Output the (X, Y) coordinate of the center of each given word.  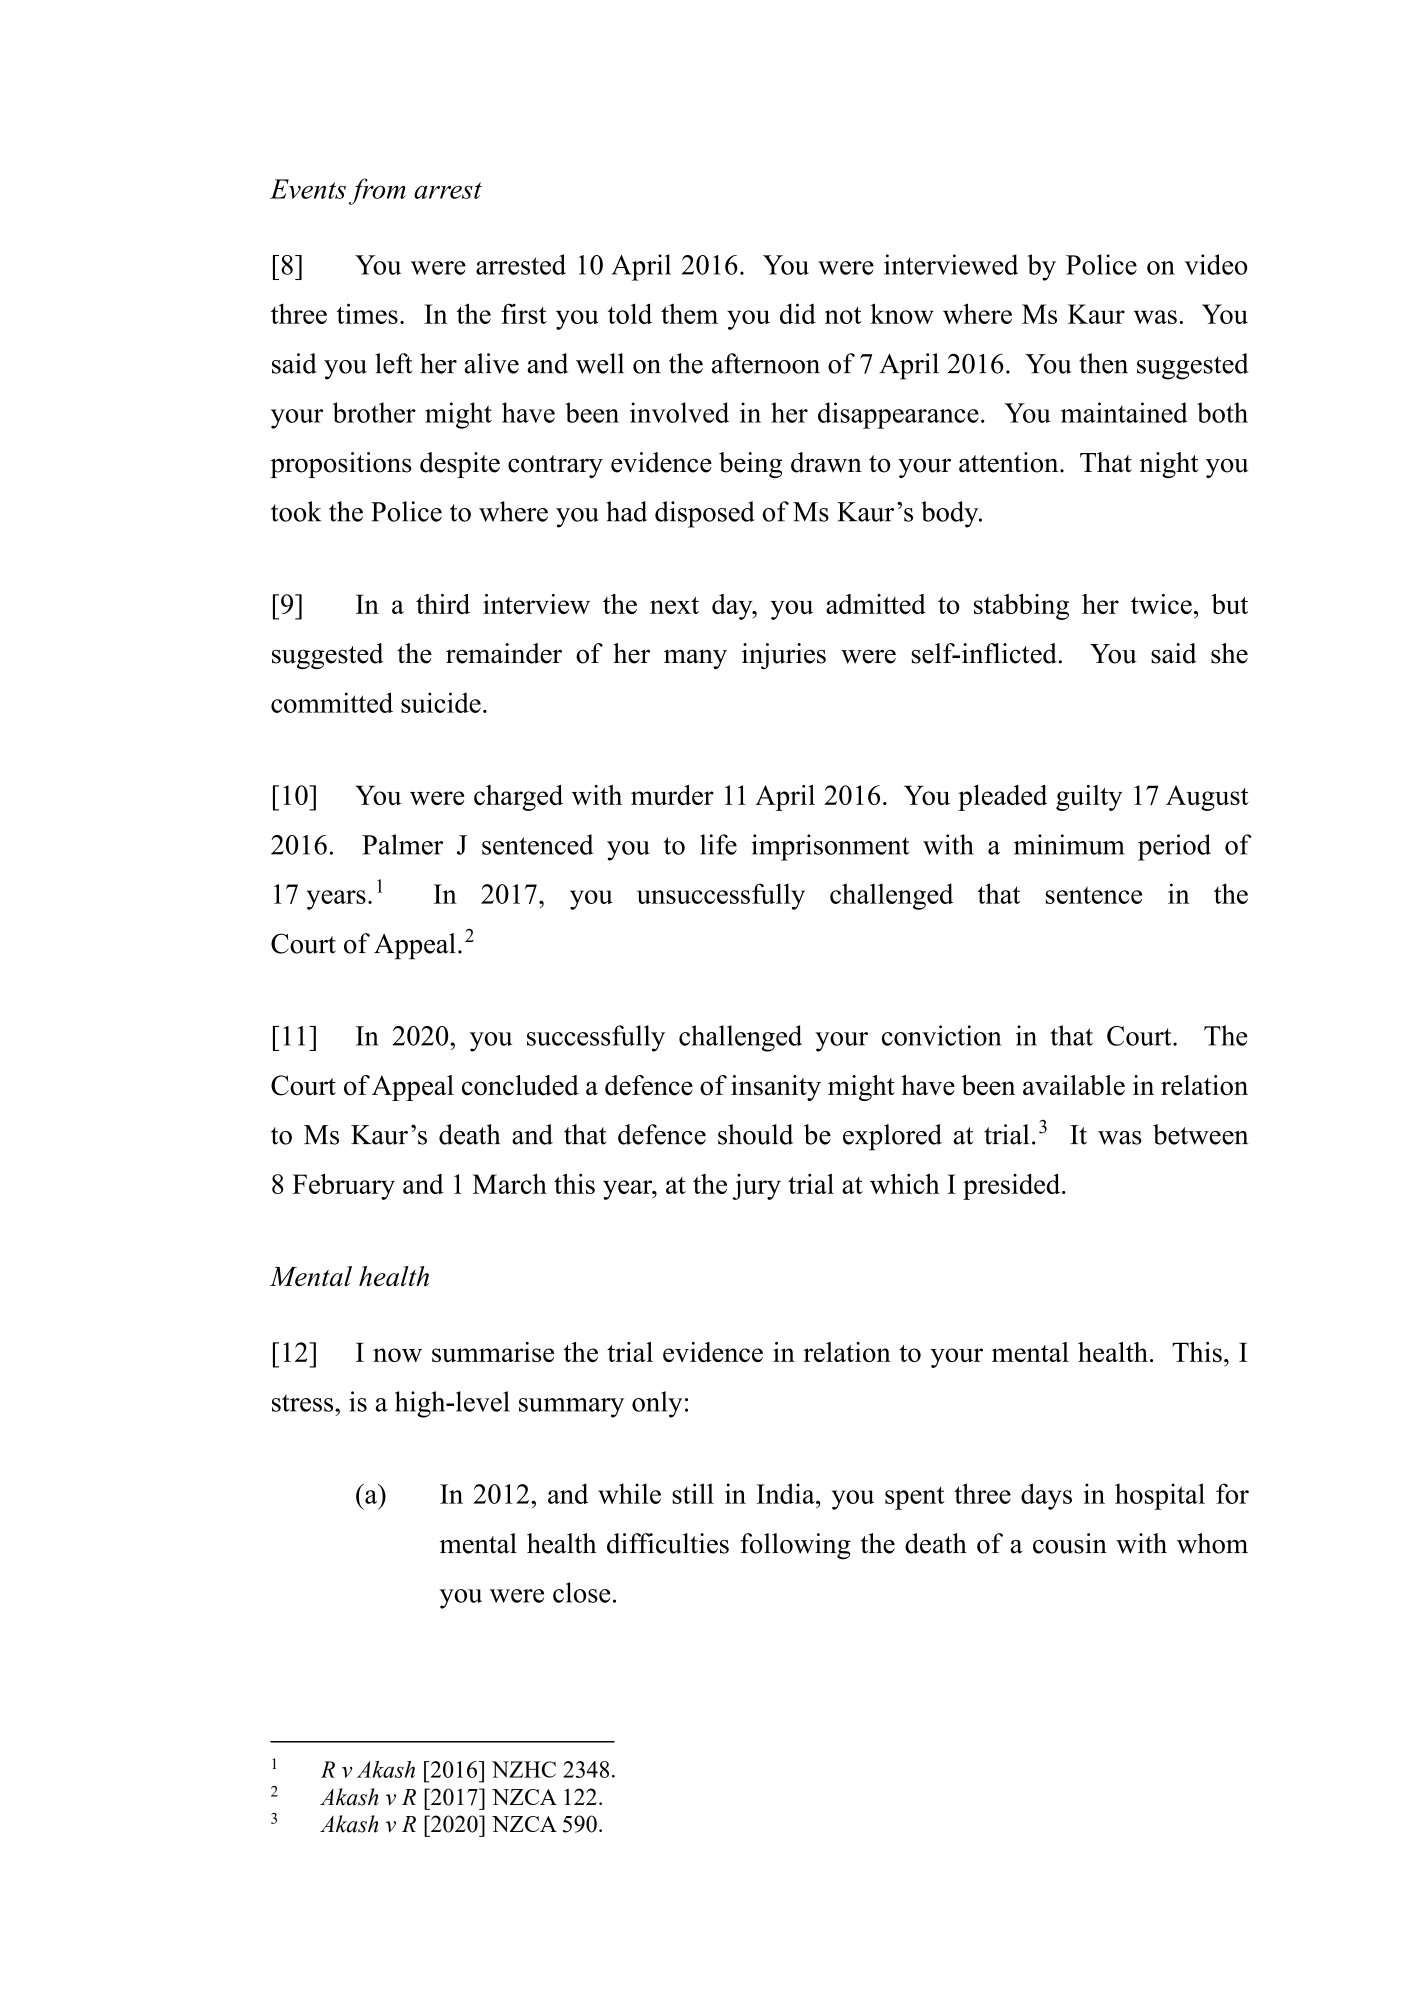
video (1216, 264)
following (795, 1546)
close (581, 1592)
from (377, 191)
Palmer (402, 844)
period (1174, 847)
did (798, 313)
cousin (1070, 1543)
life (718, 844)
